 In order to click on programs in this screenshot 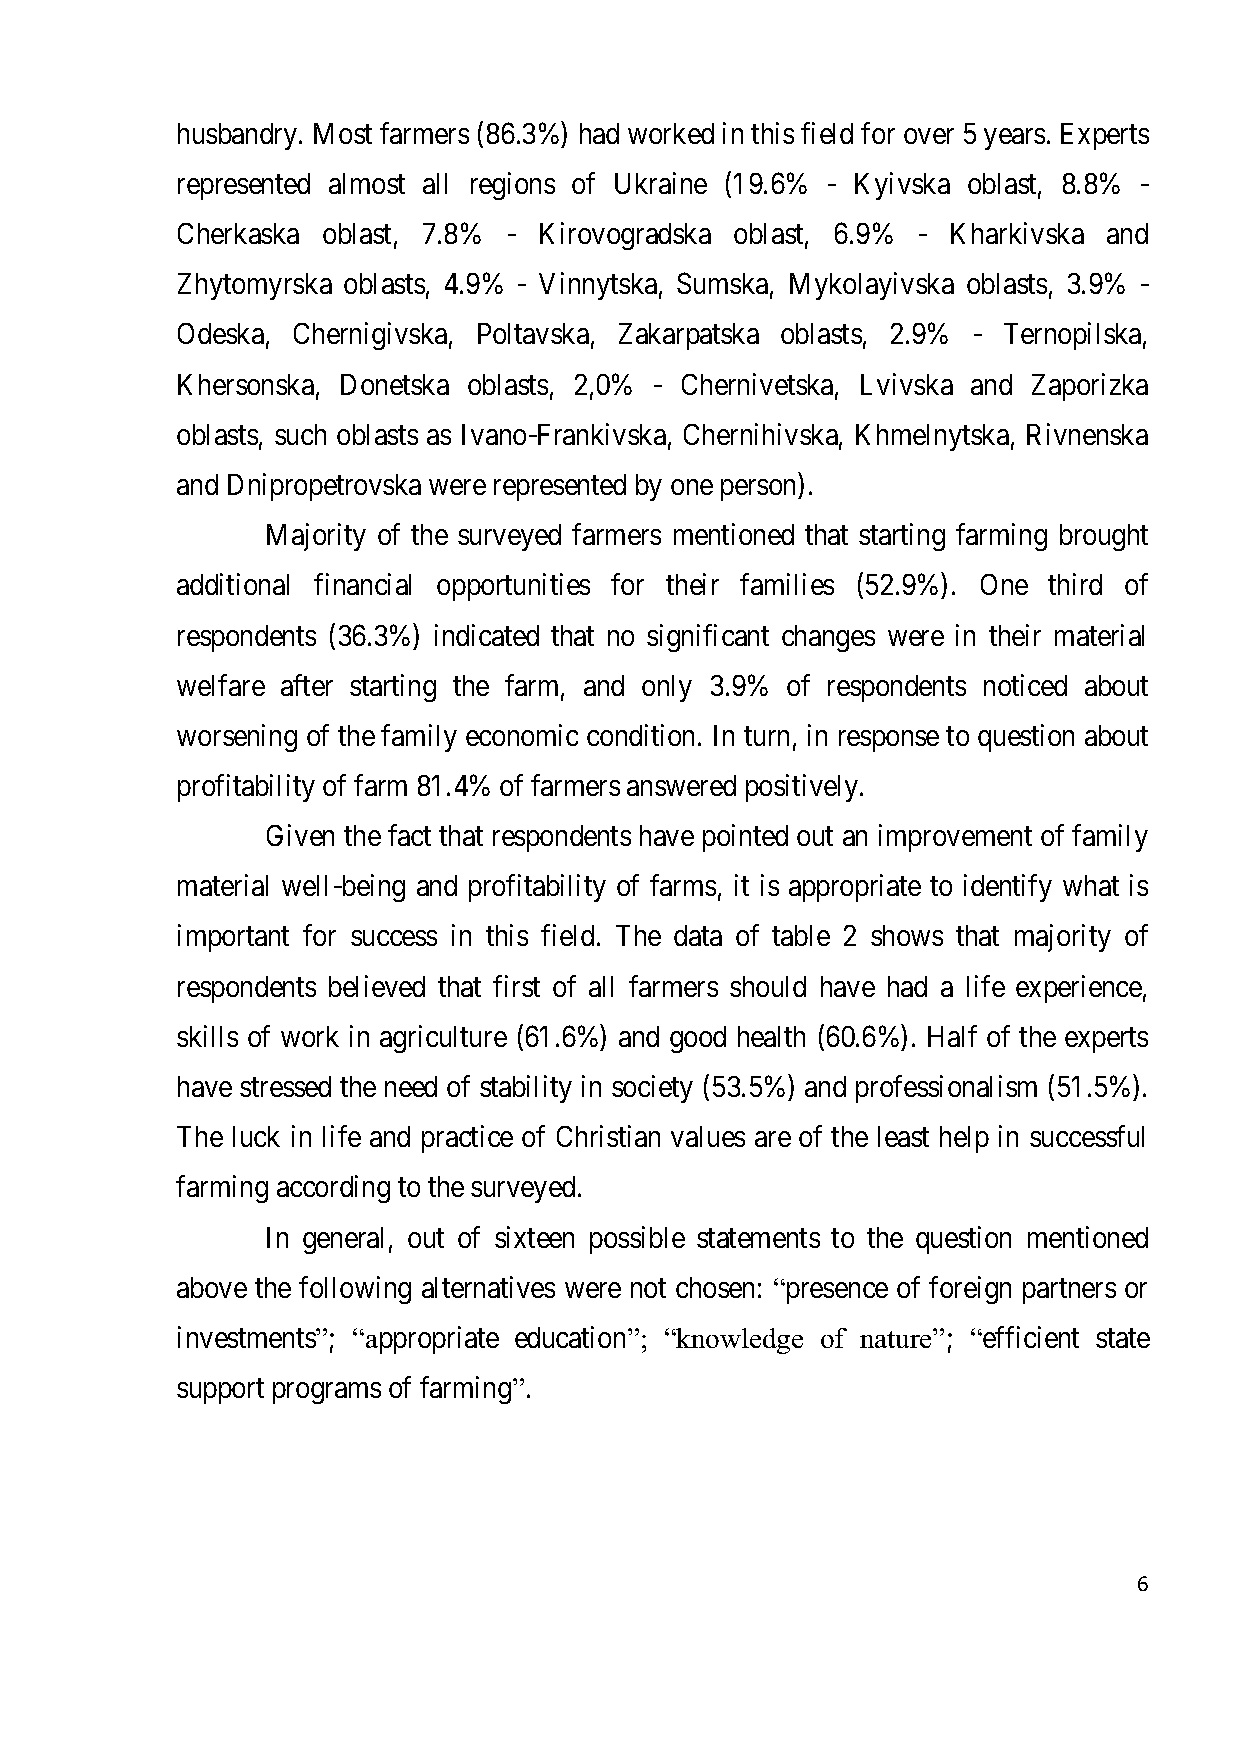, I will do `click(327, 1393)`.
